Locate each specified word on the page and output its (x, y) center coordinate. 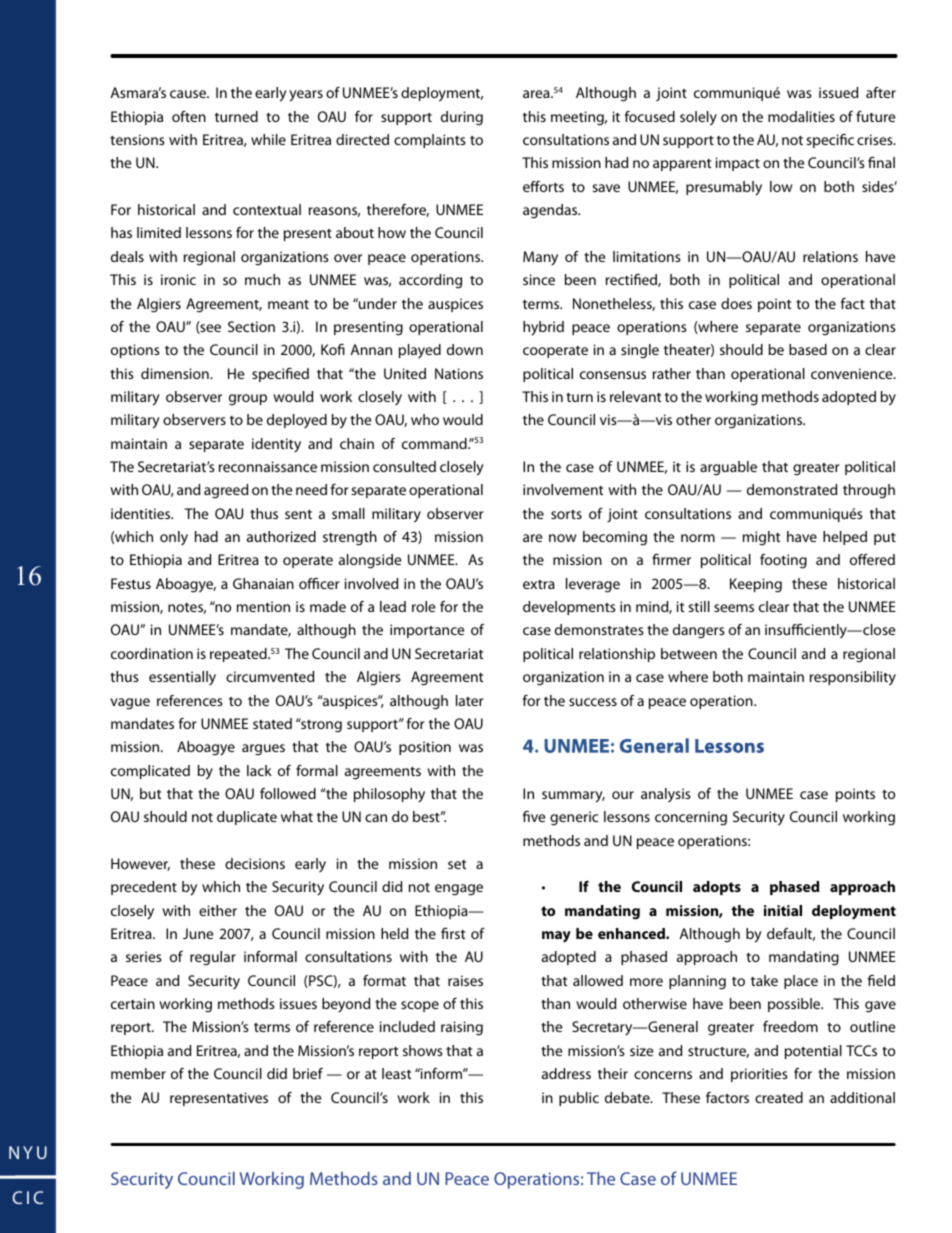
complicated (150, 772)
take (764, 980)
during (462, 118)
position (425, 748)
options (135, 351)
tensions (137, 139)
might (761, 538)
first (453, 933)
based (808, 349)
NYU (28, 1152)
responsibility (853, 678)
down (465, 349)
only (174, 538)
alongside (370, 561)
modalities (801, 116)
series (144, 956)
